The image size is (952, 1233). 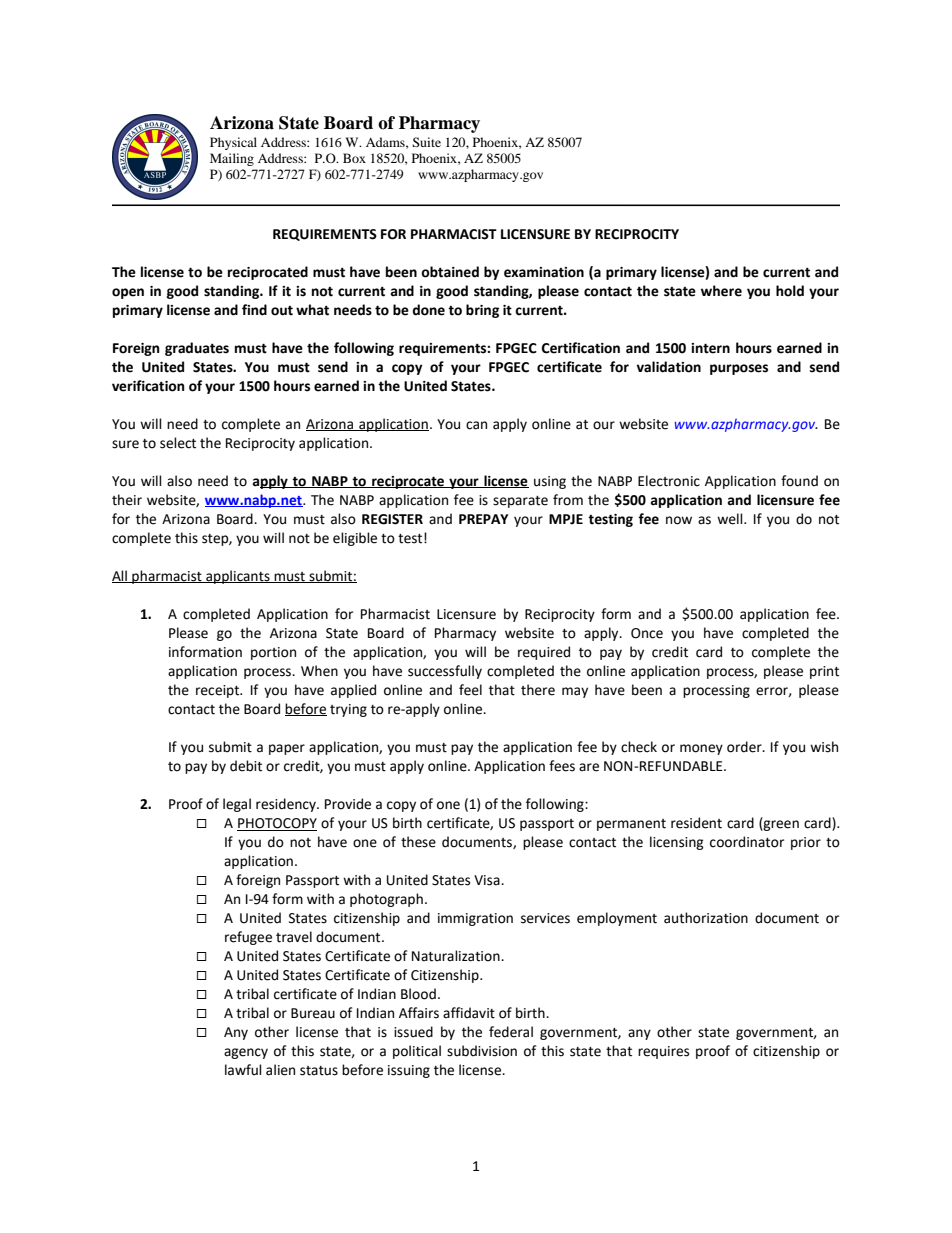 What do you see at coordinates (482, 311) in the screenshot?
I see `bring` at bounding box center [482, 311].
